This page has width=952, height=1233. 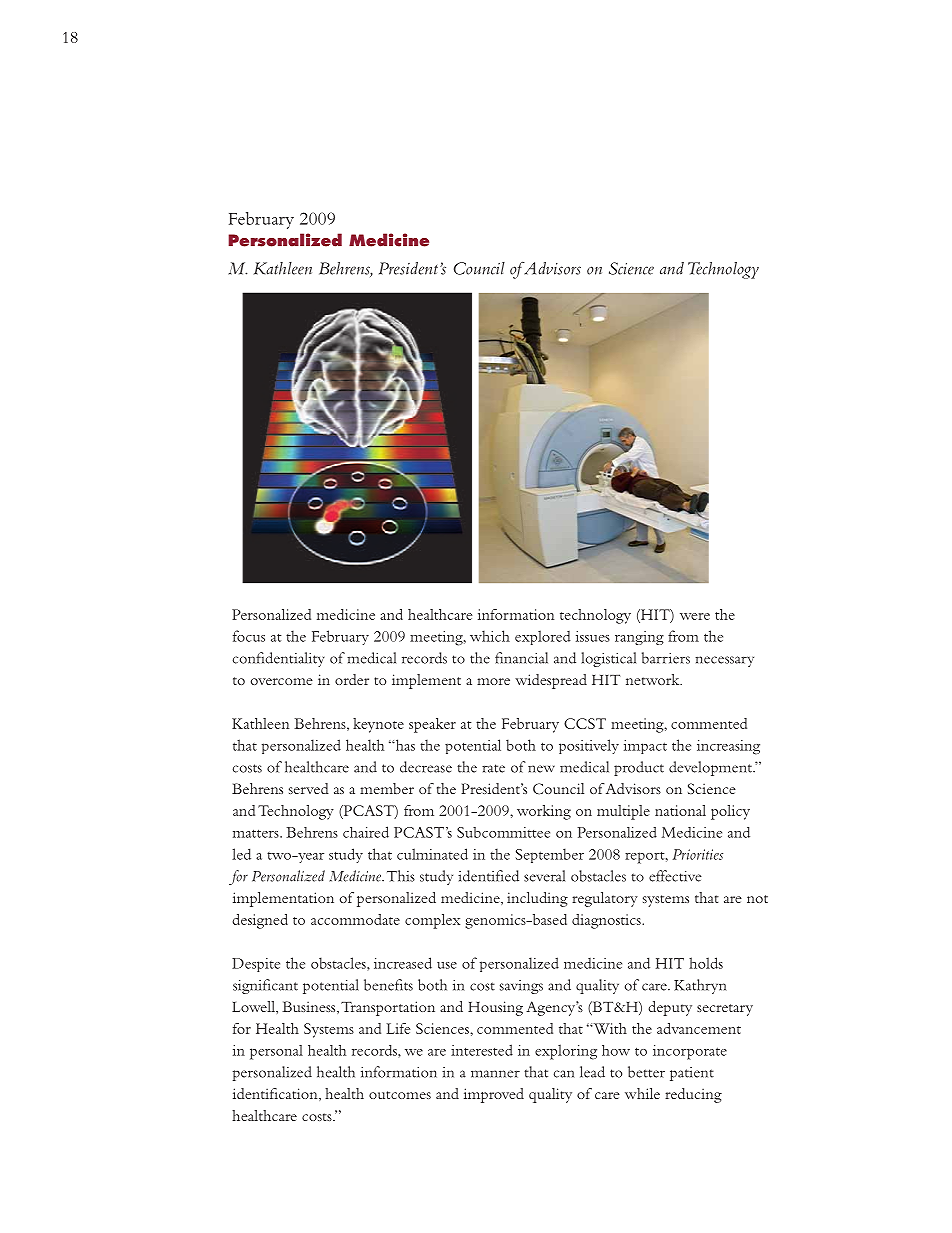 I want to click on new, so click(x=541, y=769).
